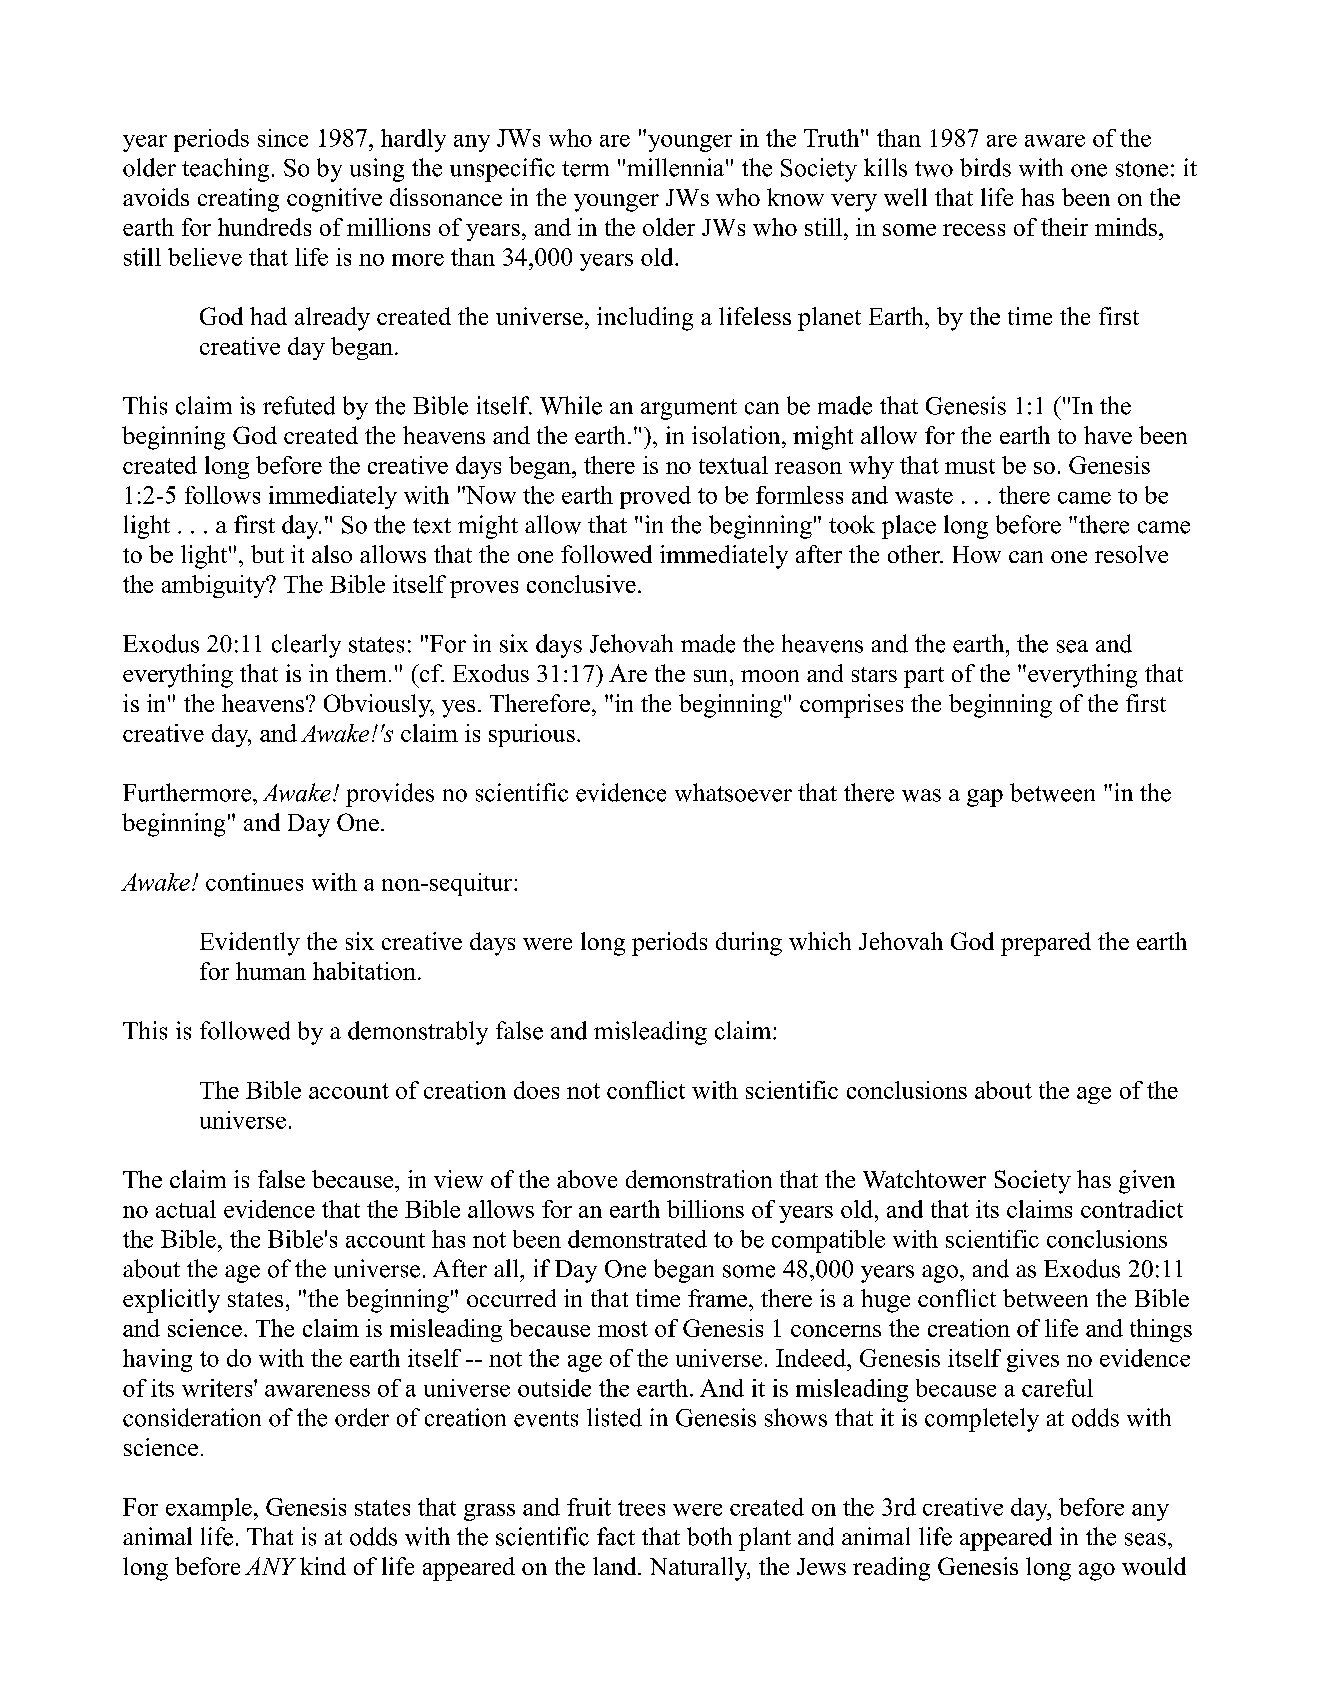 The image size is (1320, 1708). What do you see at coordinates (238, 200) in the document?
I see `creating` at bounding box center [238, 200].
